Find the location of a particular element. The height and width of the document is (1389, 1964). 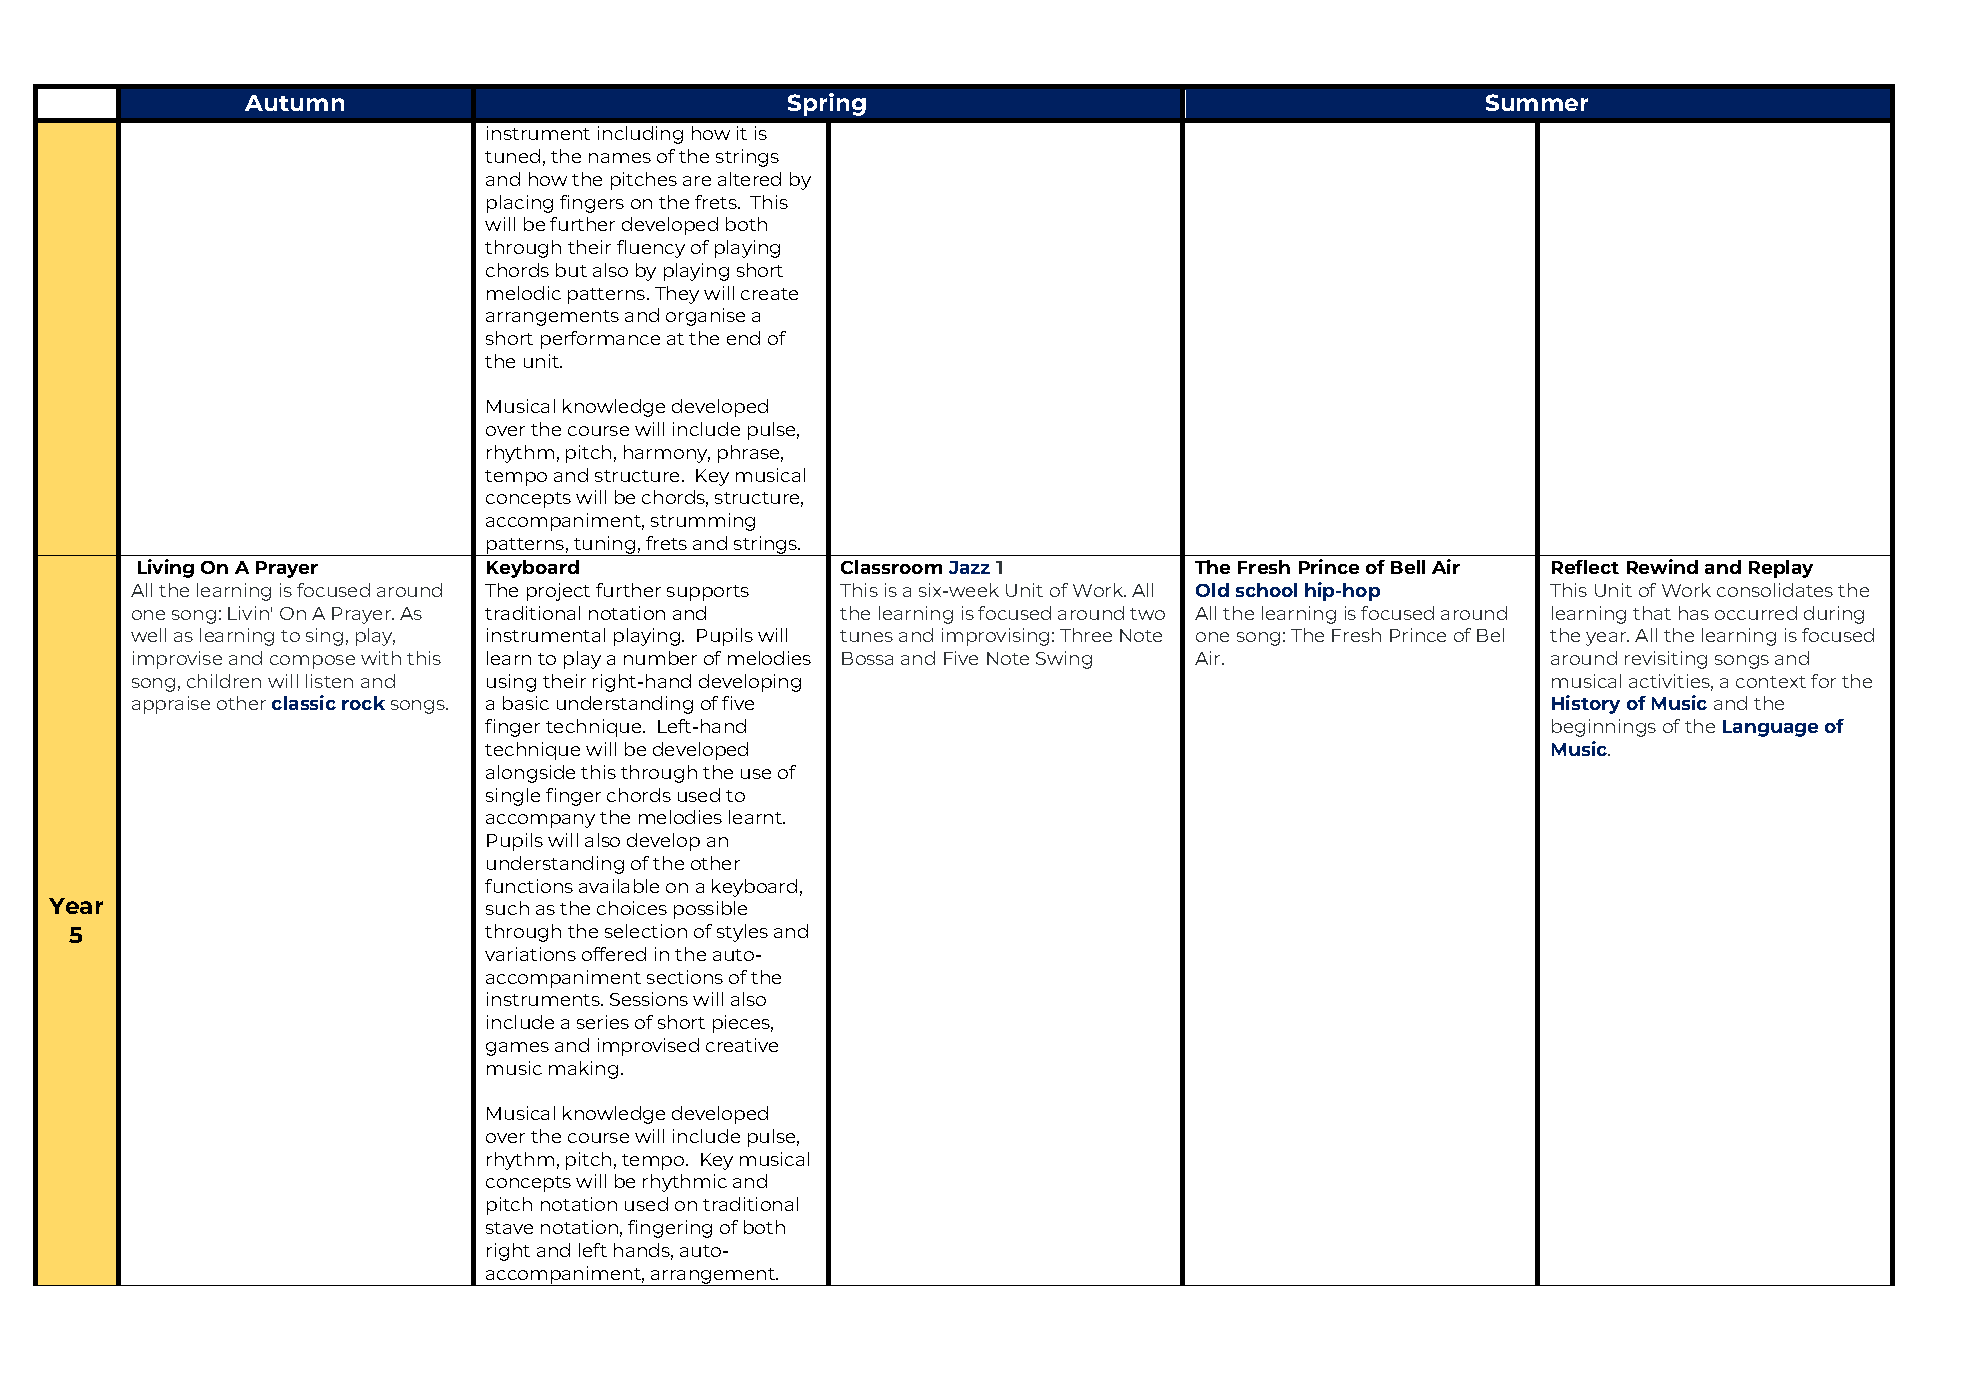

project is located at coordinates (558, 592).
